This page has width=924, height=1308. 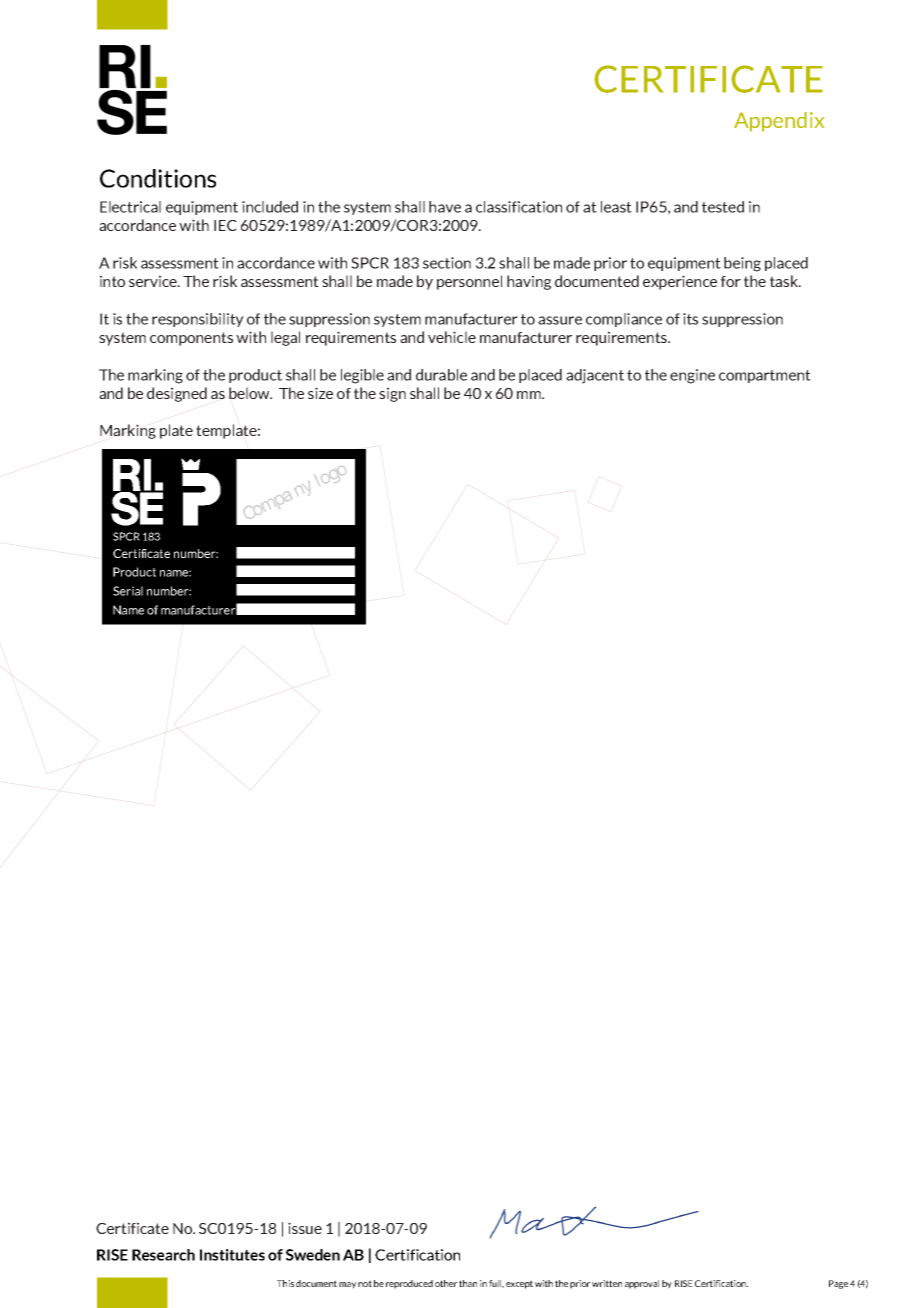 What do you see at coordinates (232, 1255) in the page?
I see `Institutes` at bounding box center [232, 1255].
